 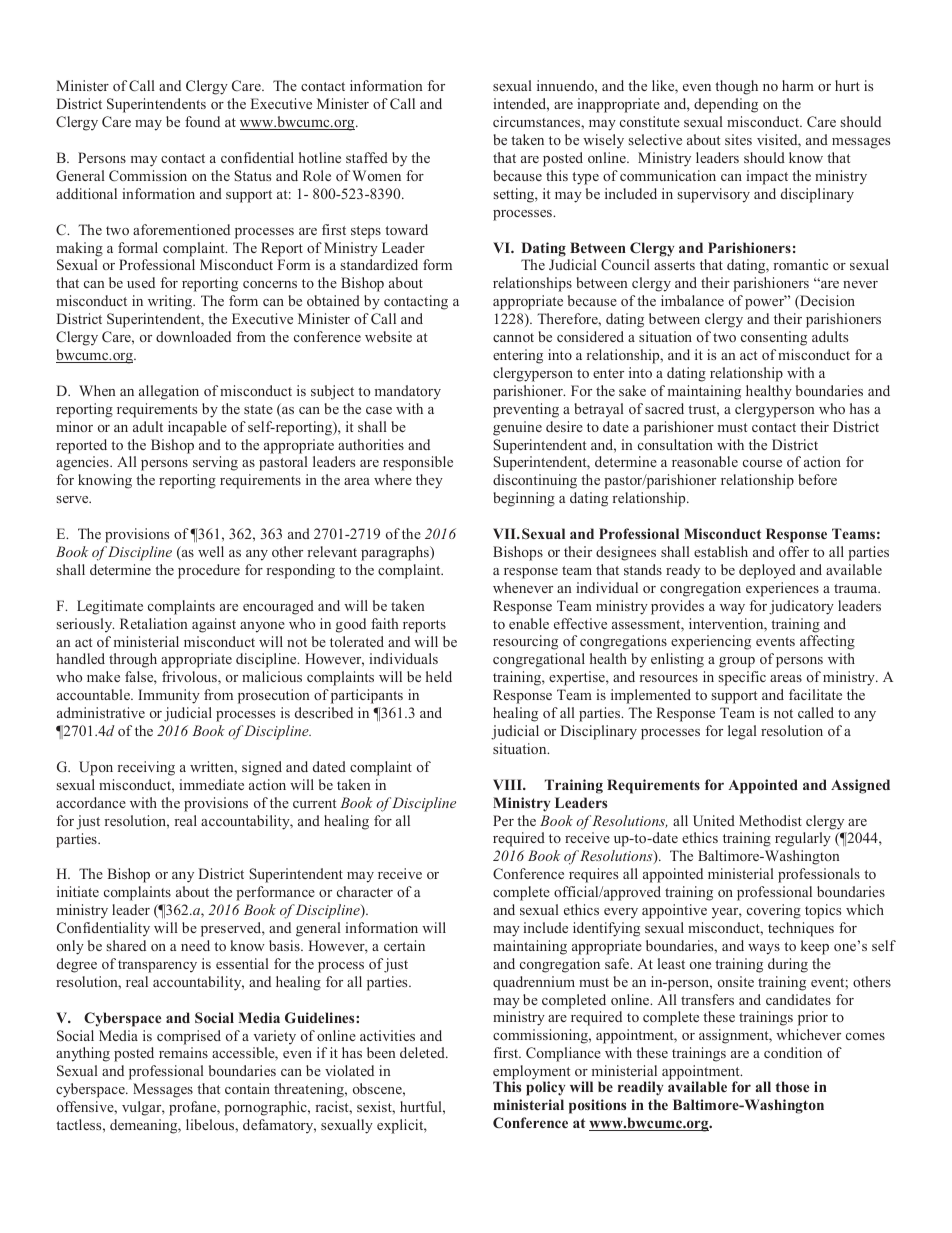 What do you see at coordinates (202, 121) in the screenshot?
I see `found` at bounding box center [202, 121].
